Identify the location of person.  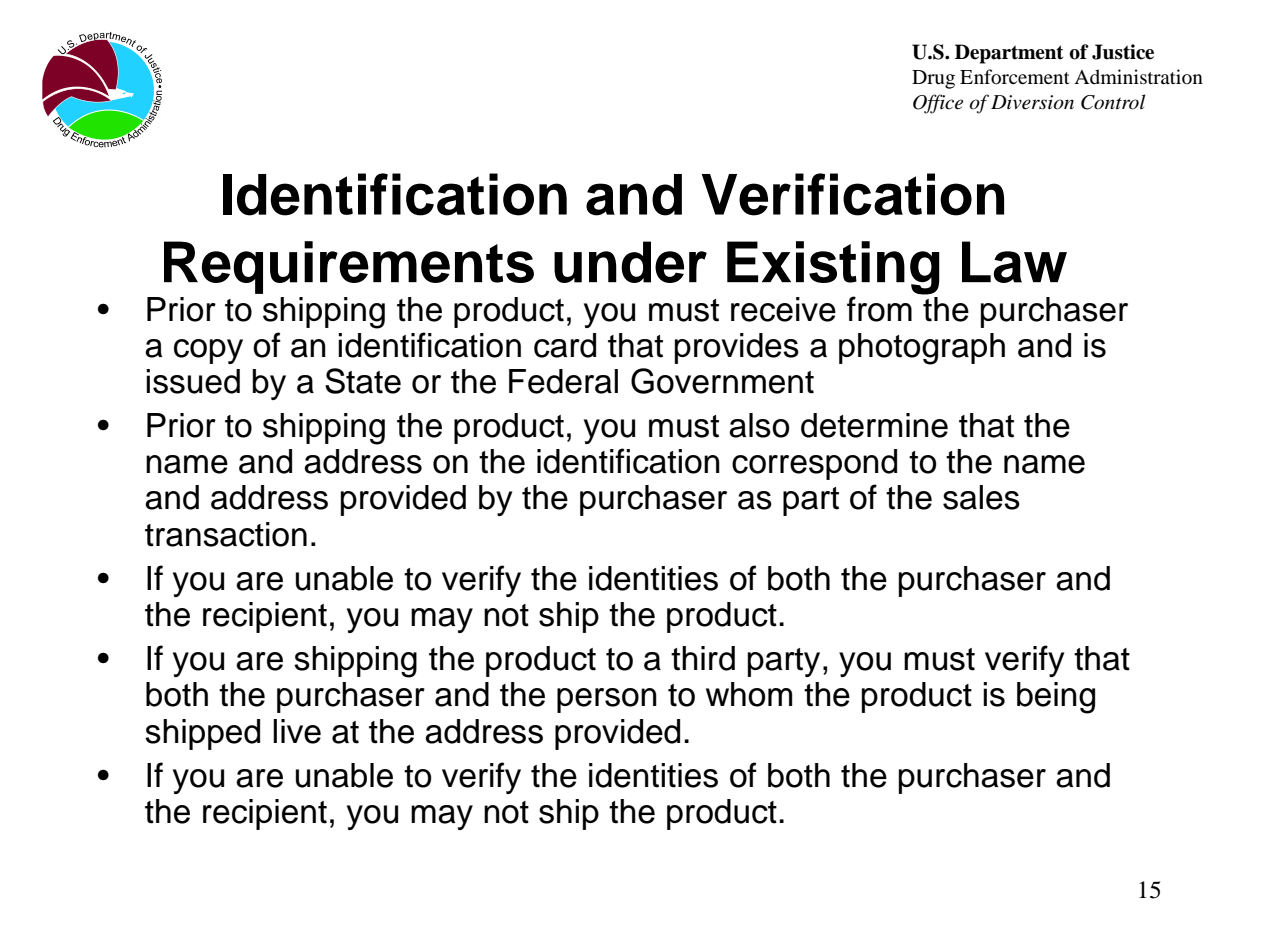
(607, 700).
